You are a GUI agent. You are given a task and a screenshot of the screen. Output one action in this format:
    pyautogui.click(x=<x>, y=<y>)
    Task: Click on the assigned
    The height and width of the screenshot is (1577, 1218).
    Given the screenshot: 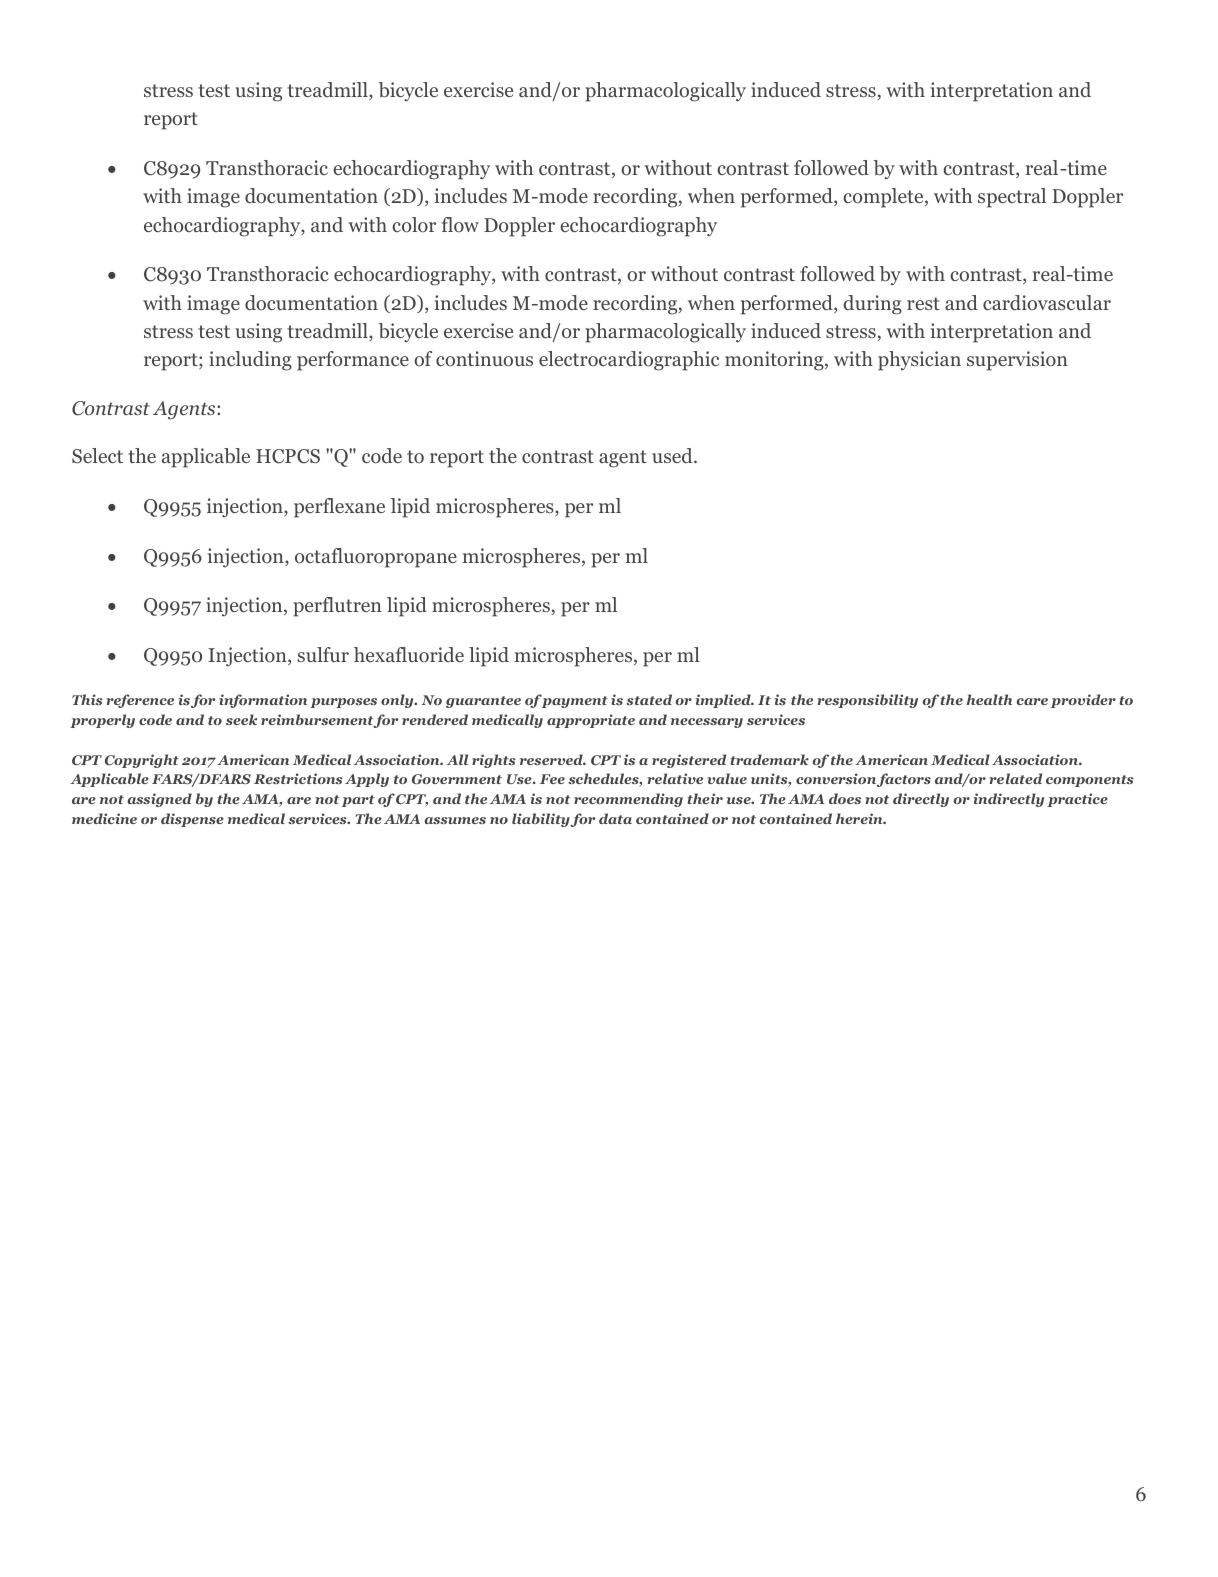 What is the action you would take?
    pyautogui.click(x=159, y=800)
